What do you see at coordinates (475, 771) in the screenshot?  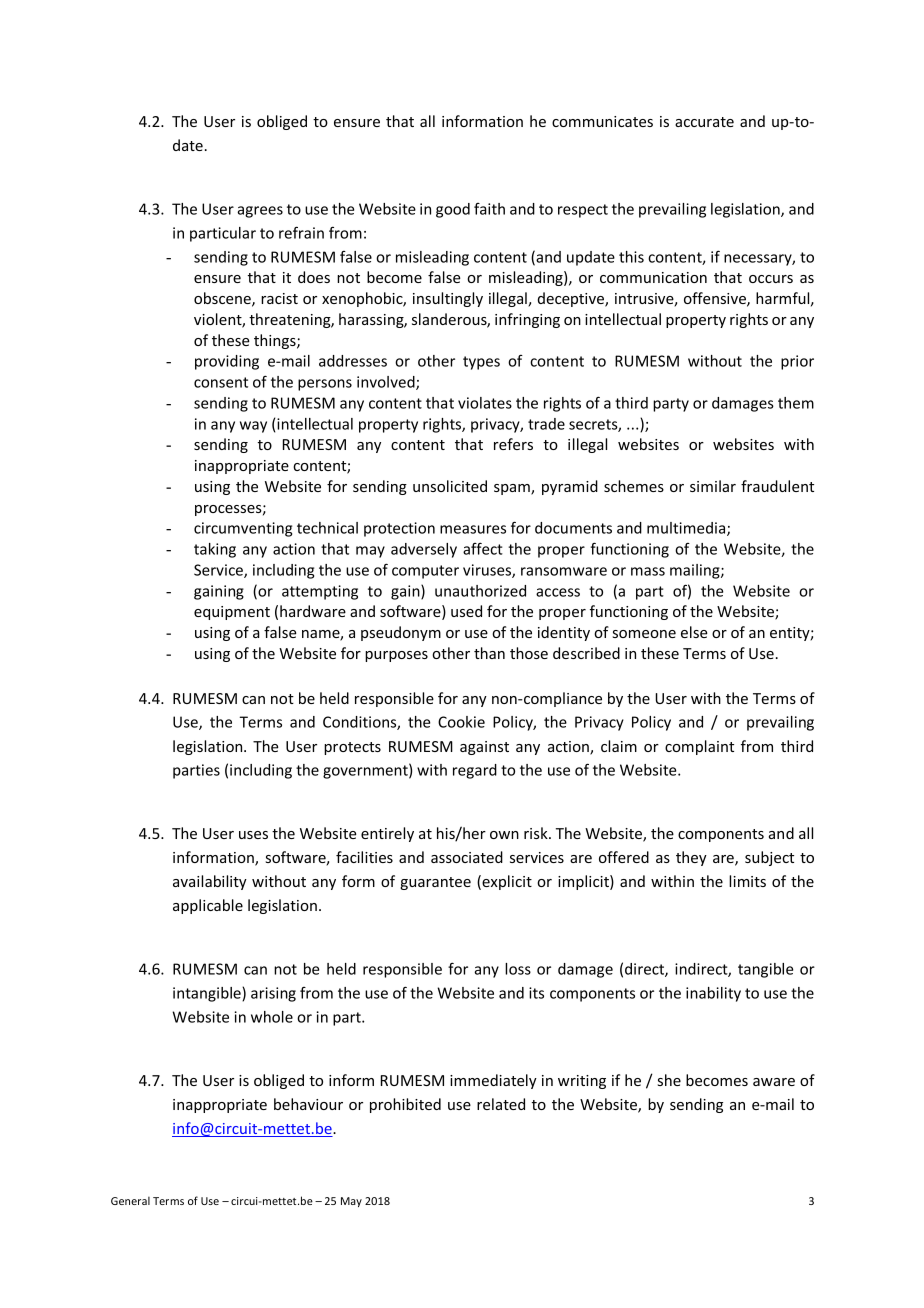 I see `regard` at bounding box center [475, 771].
